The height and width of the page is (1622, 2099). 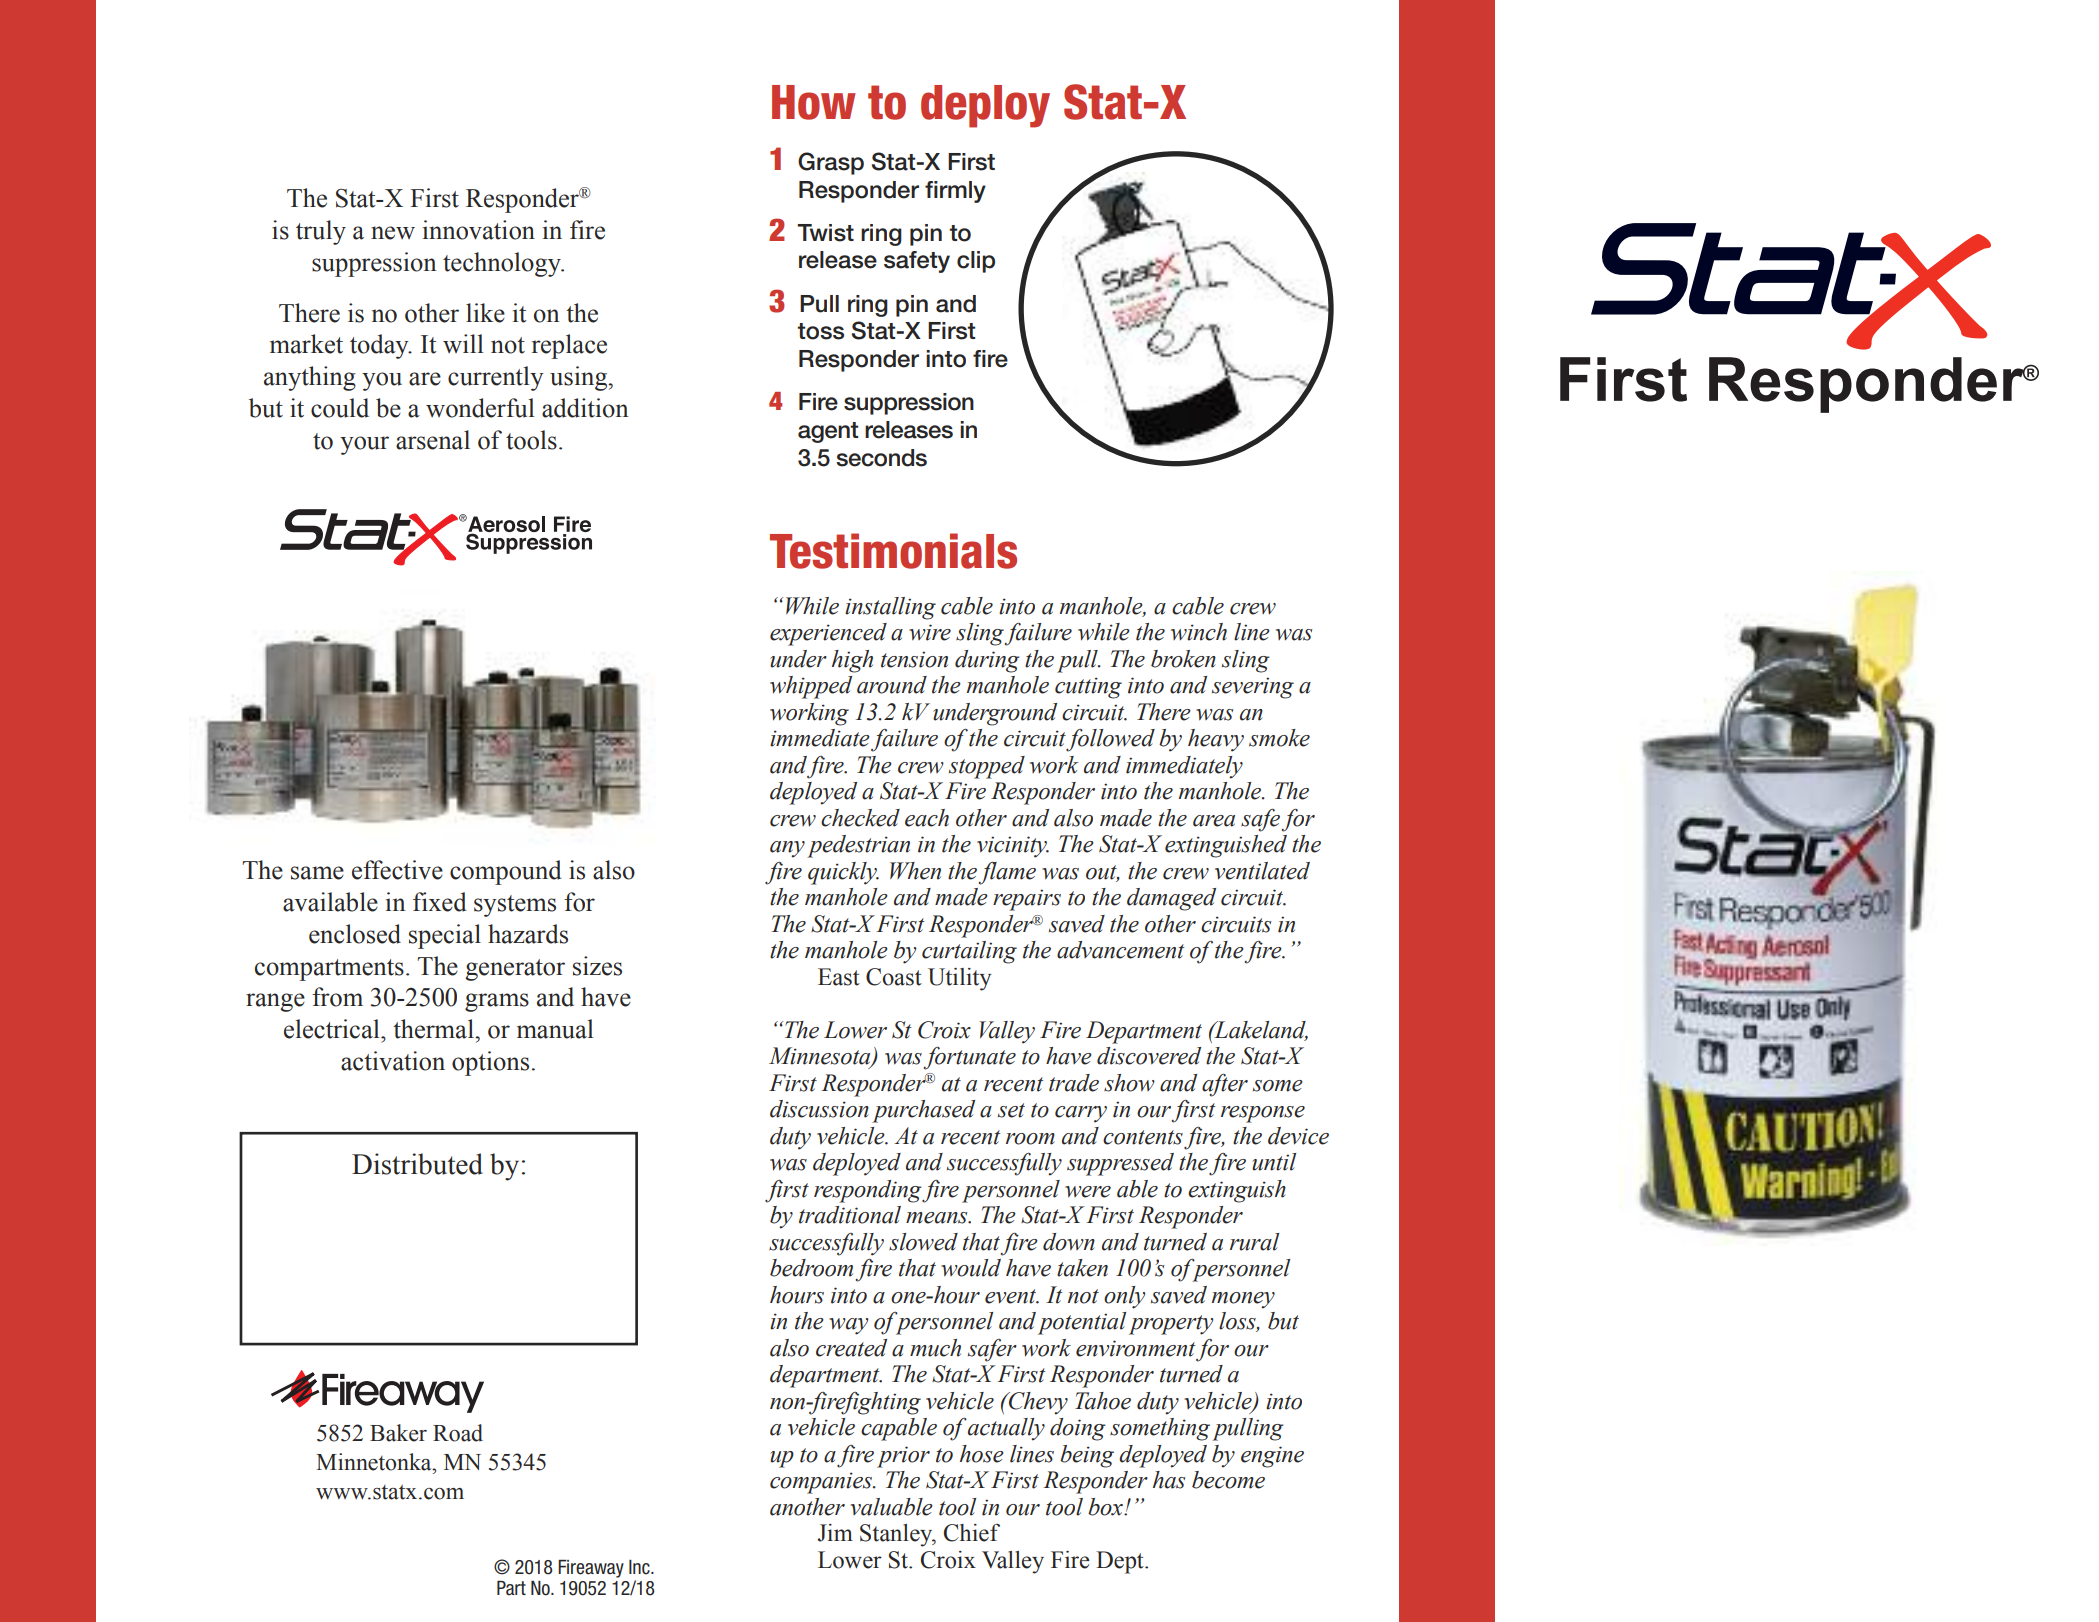 What do you see at coordinates (850, 1215) in the page?
I see `traditional` at bounding box center [850, 1215].
